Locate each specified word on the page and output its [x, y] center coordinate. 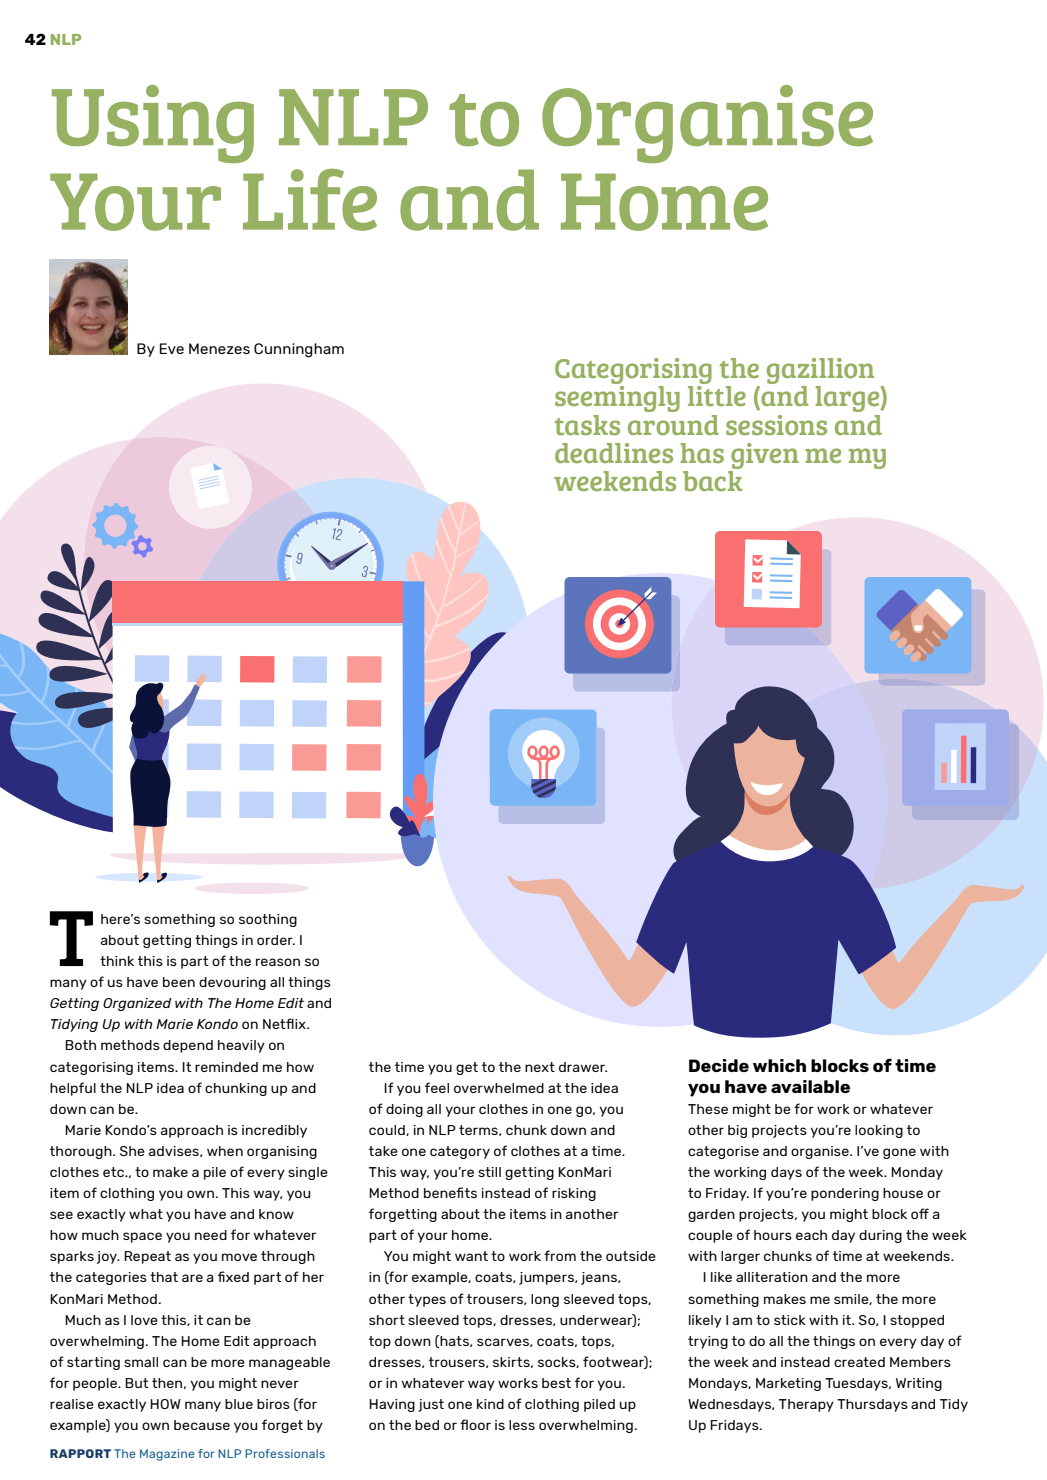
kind [490, 1404]
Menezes [219, 348]
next [540, 1067]
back [712, 479]
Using [153, 124]
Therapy [806, 1405]
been [179, 982]
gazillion [820, 372]
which [779, 1065]
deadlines [614, 453]
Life [310, 200]
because [202, 1425]
